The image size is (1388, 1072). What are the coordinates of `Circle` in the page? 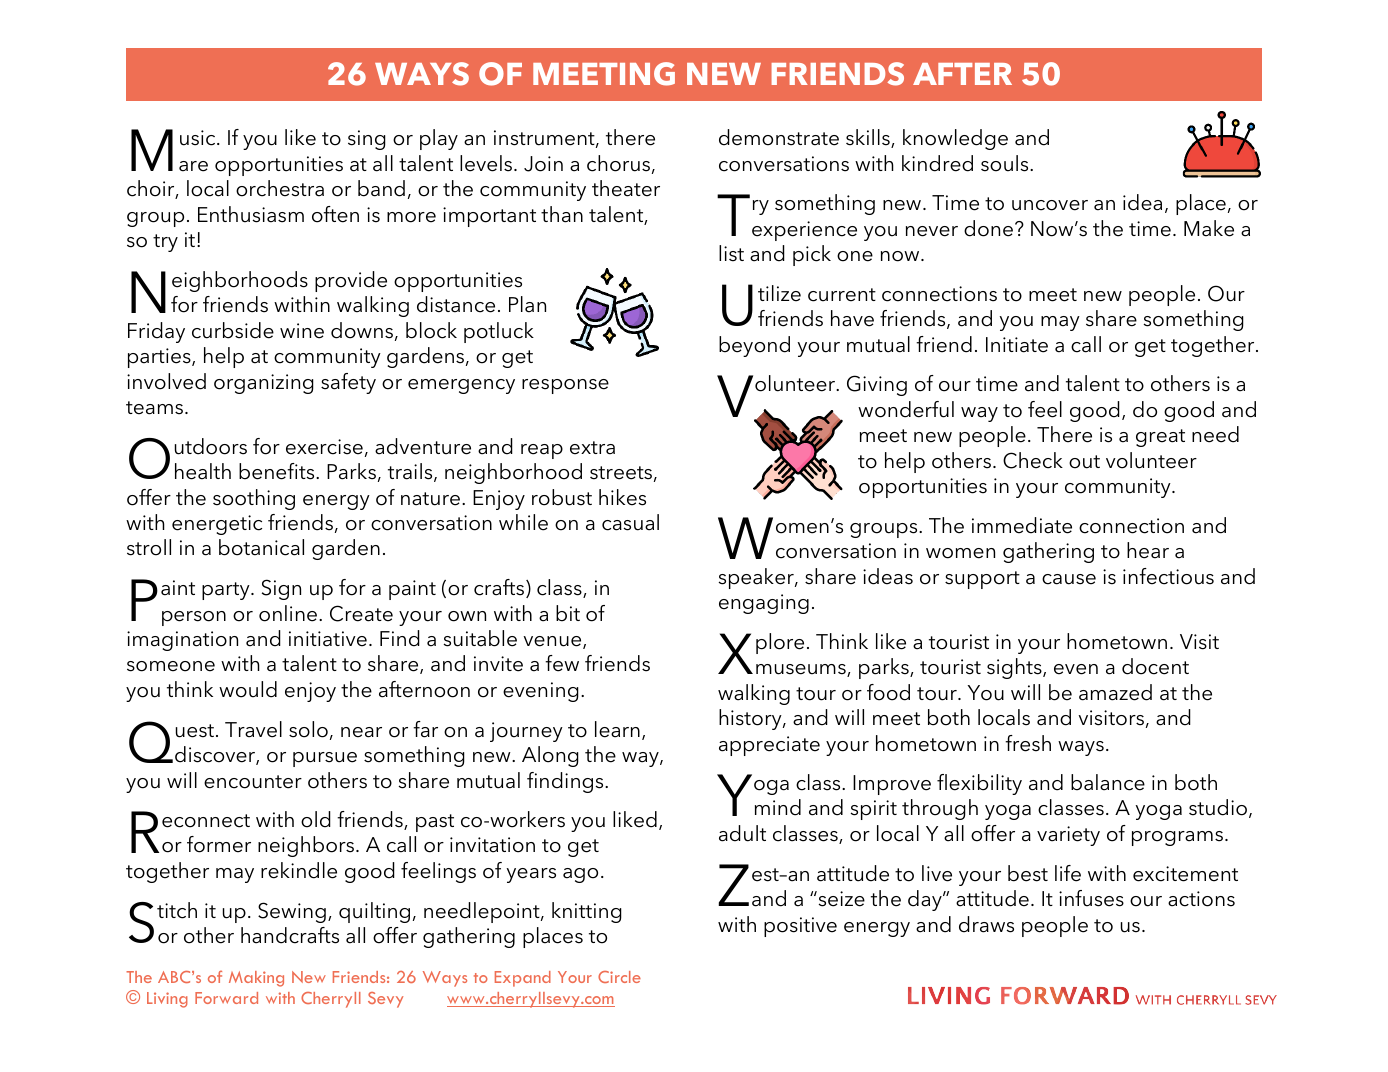 It's located at (619, 977).
